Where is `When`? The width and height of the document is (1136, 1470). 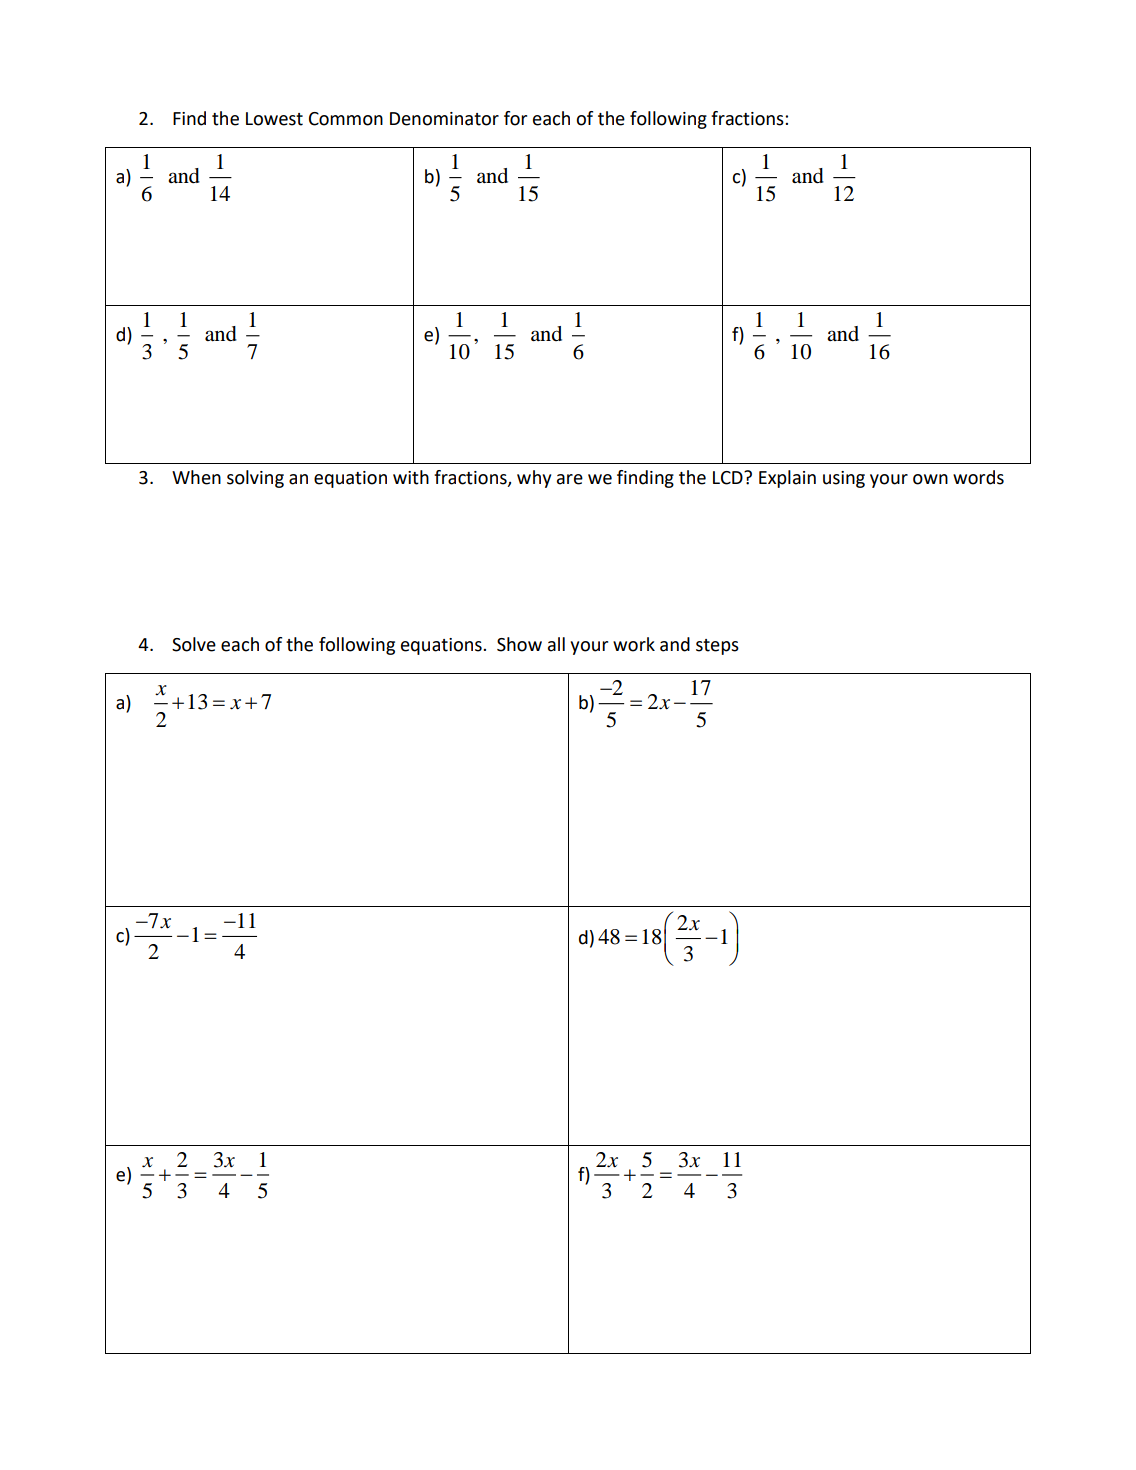 When is located at coordinates (196, 477).
